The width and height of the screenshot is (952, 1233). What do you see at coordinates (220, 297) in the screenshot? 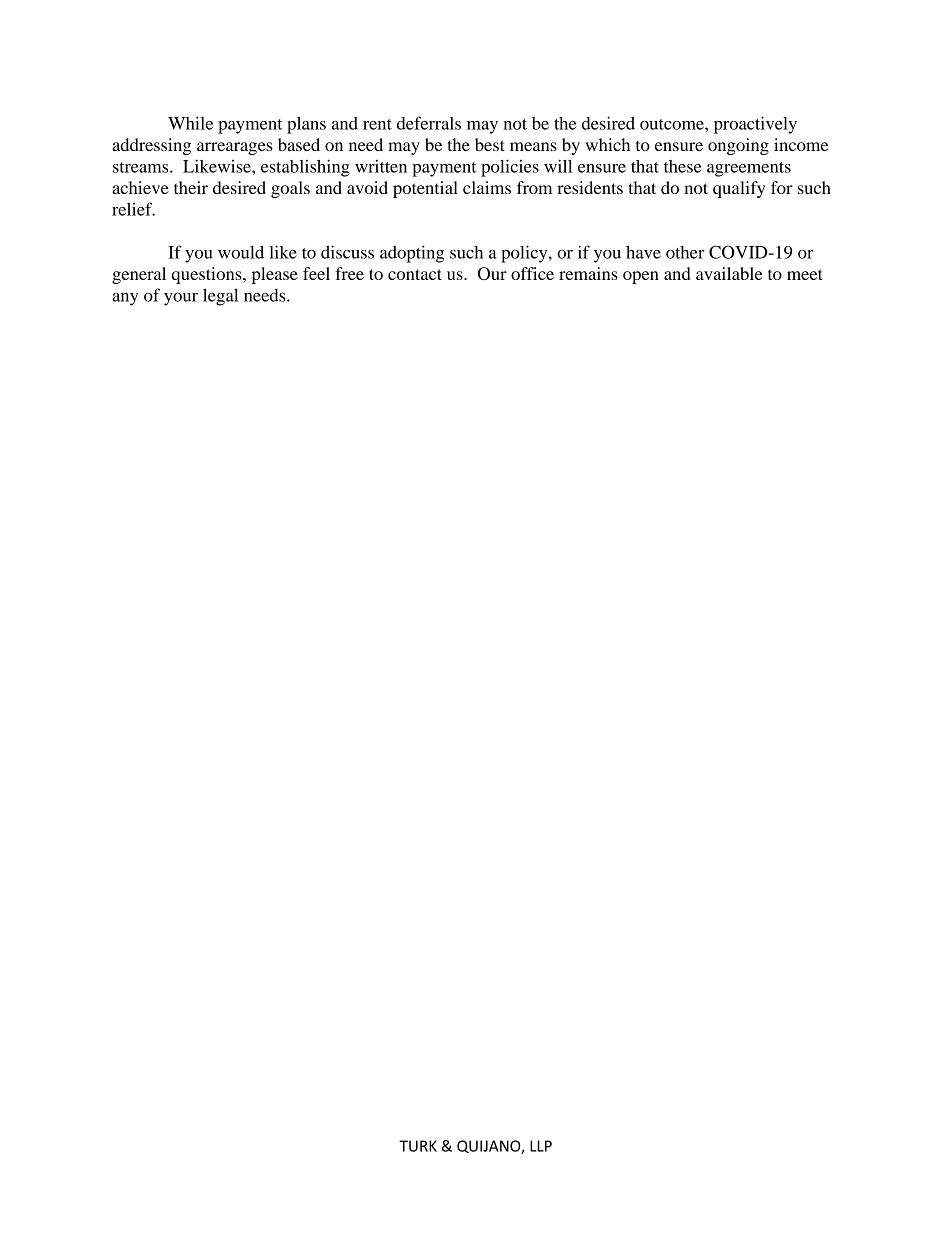
I see `legal` at bounding box center [220, 297].
